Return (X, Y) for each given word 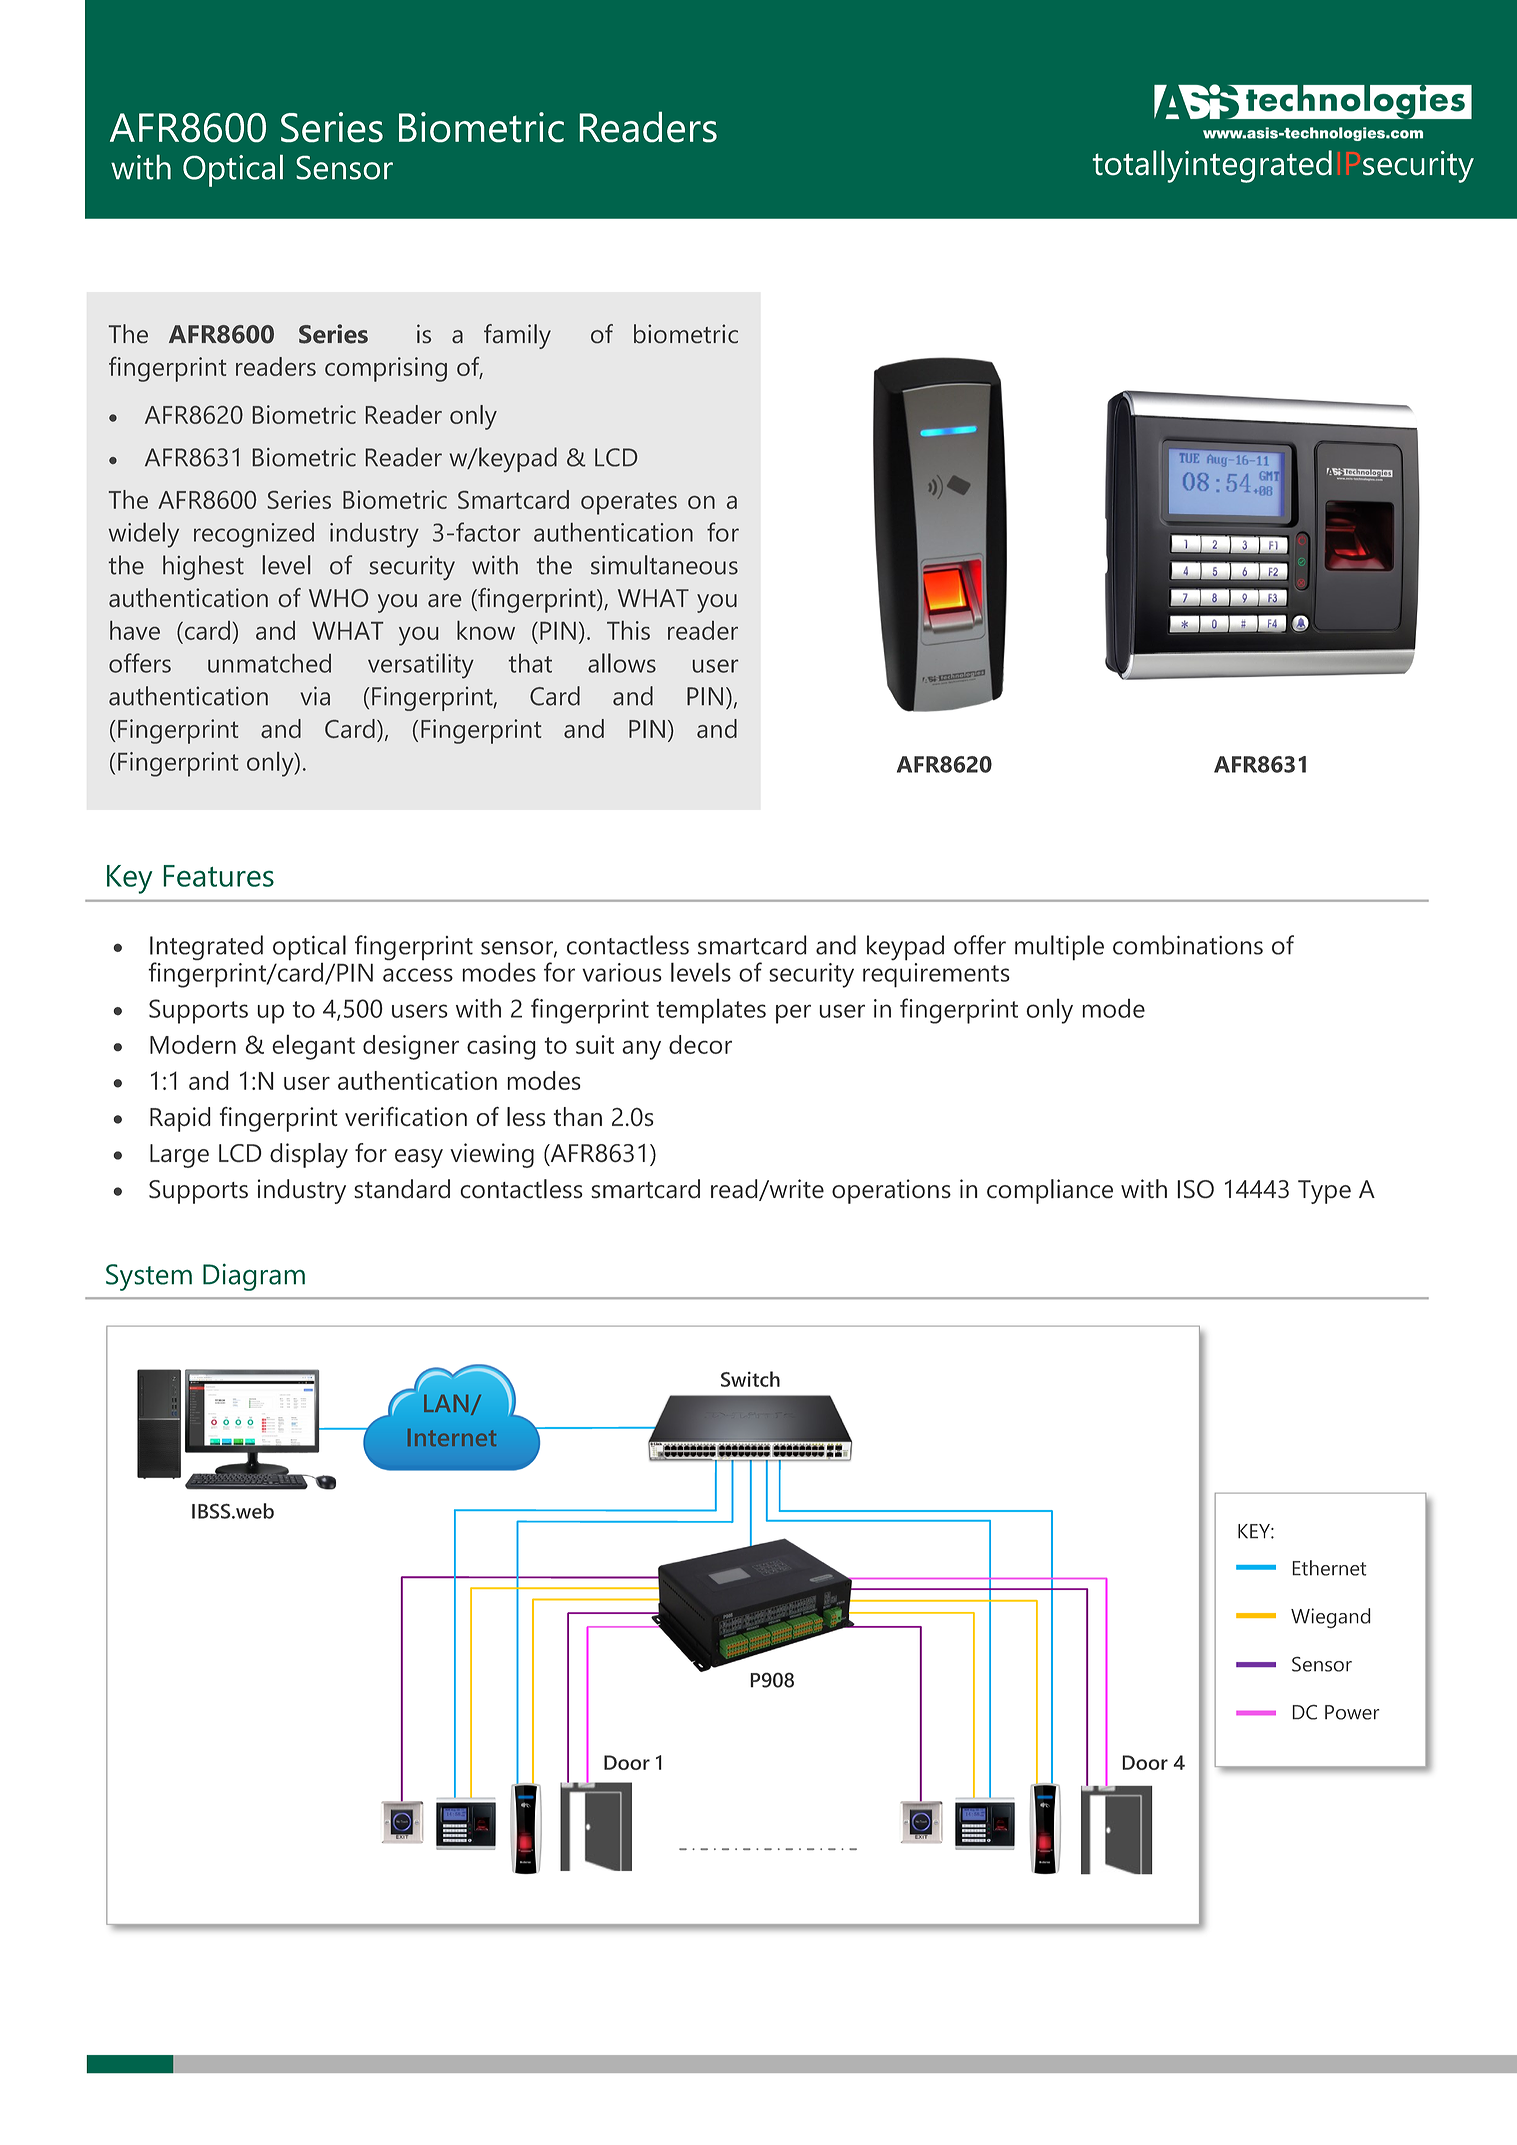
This (628, 630)
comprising (386, 369)
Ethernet (1329, 1568)
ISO (1195, 1189)
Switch (750, 1379)
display (309, 1155)
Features (218, 876)
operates (629, 503)
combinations (1188, 945)
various (622, 972)
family (517, 336)
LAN (446, 1403)
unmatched (269, 663)
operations (891, 1191)
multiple (1059, 948)
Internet (452, 1437)
